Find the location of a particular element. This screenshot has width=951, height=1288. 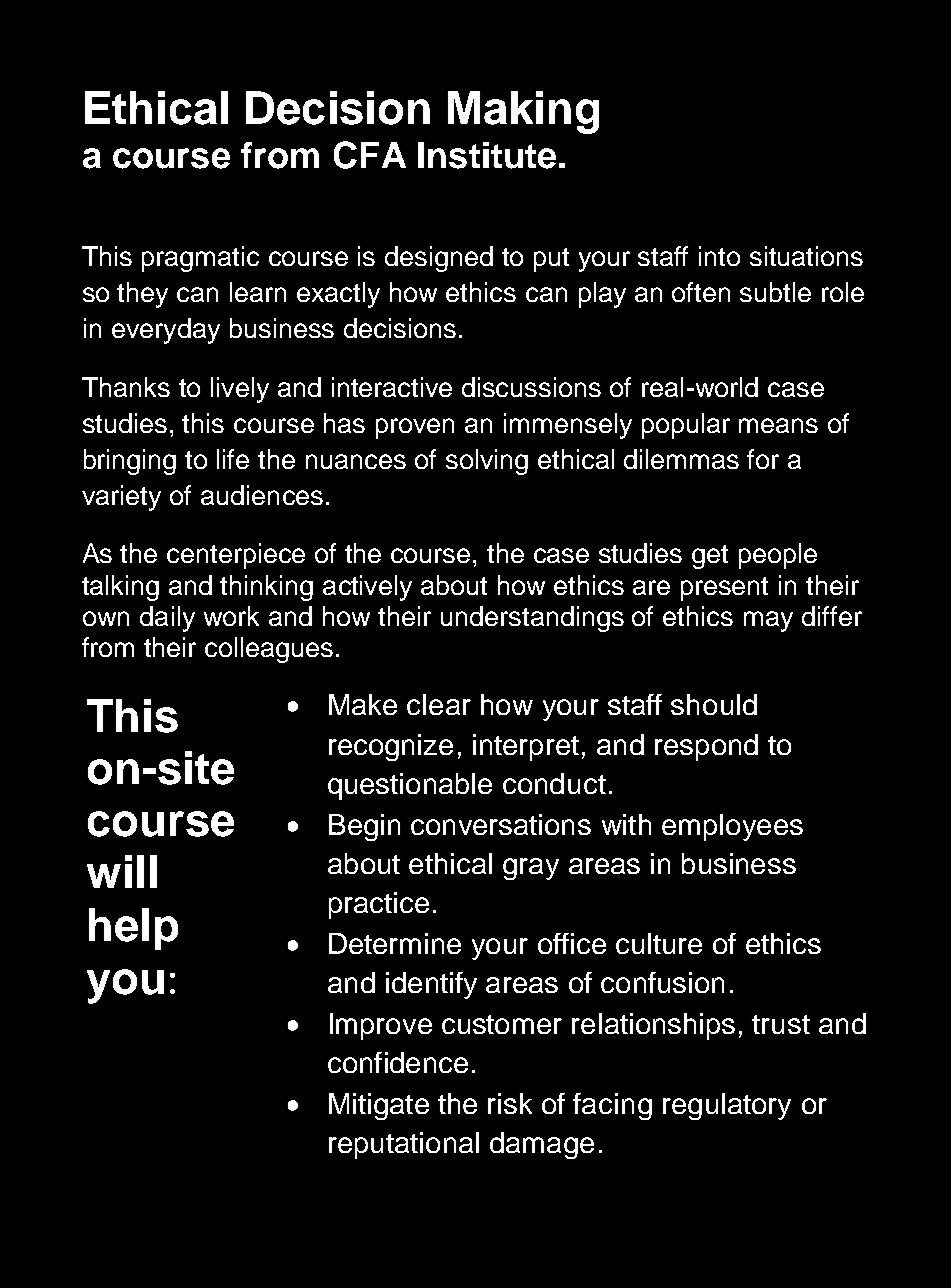

lively is located at coordinates (240, 390).
